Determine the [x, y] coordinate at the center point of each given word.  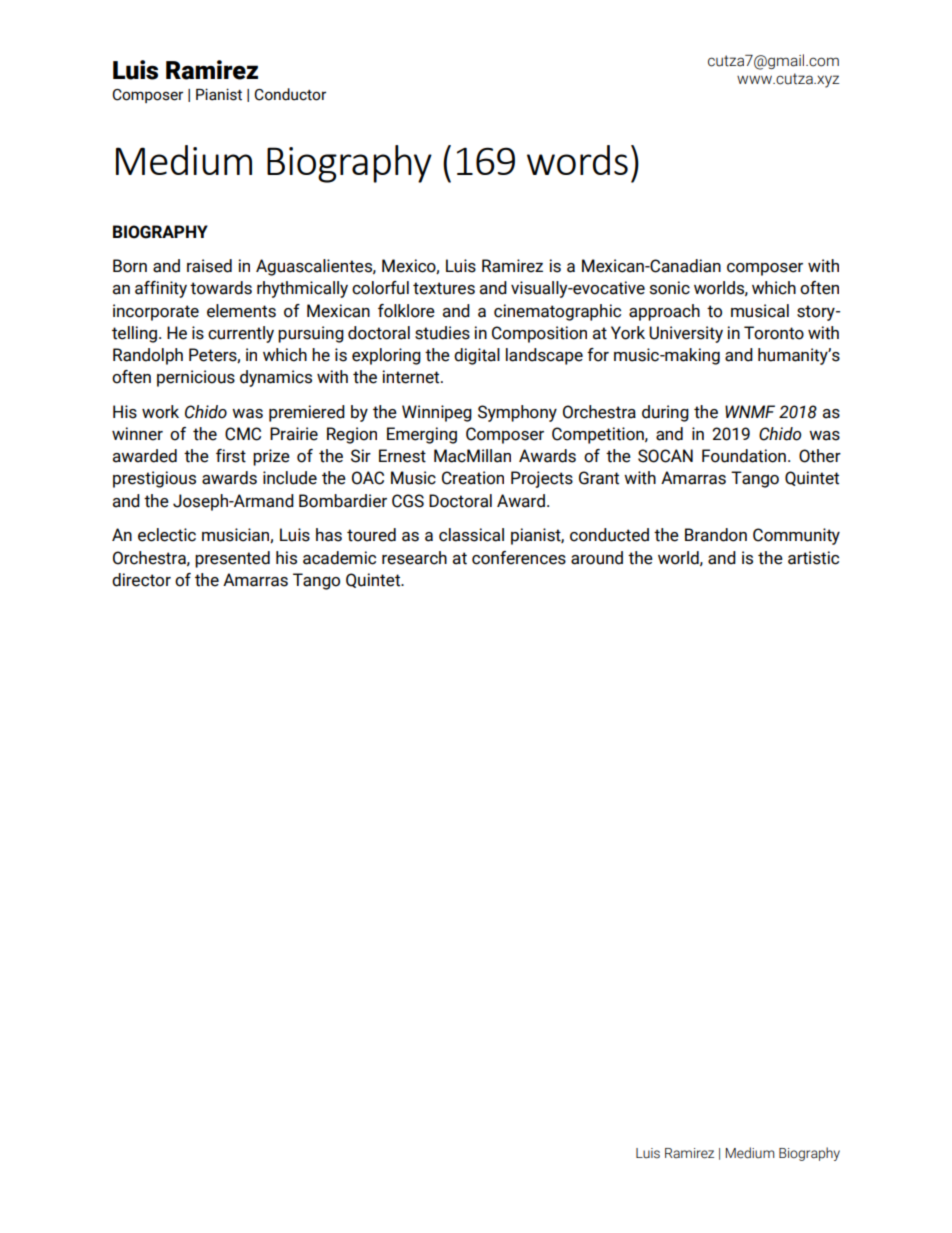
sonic [670, 288]
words [577, 160]
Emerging [422, 435]
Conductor [290, 94]
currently [241, 334]
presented [232, 559]
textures [444, 288]
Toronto [774, 333]
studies [442, 333]
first [231, 456]
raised [209, 266]
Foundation [744, 456]
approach [664, 312]
